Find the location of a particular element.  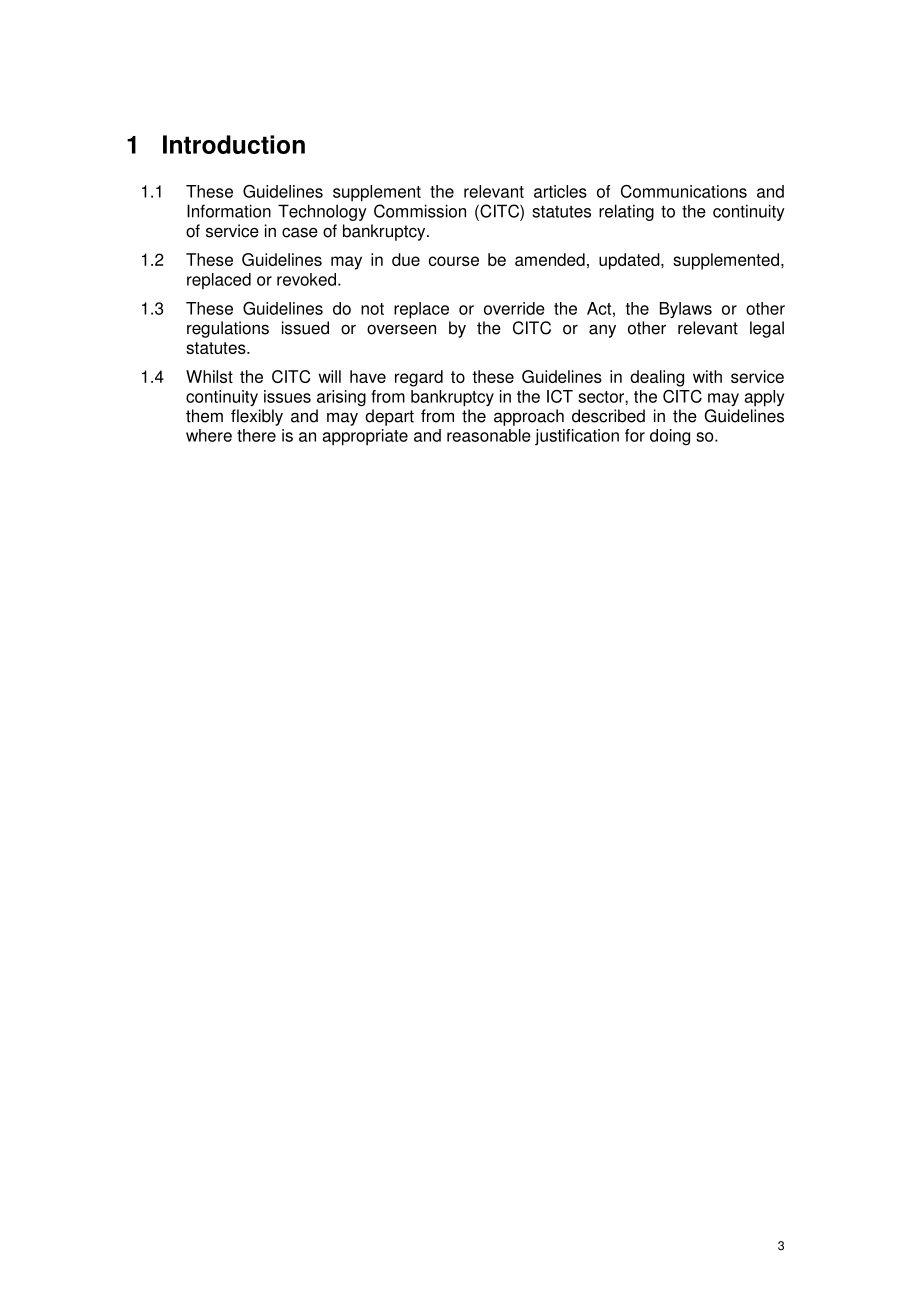

Communications is located at coordinates (684, 191).
